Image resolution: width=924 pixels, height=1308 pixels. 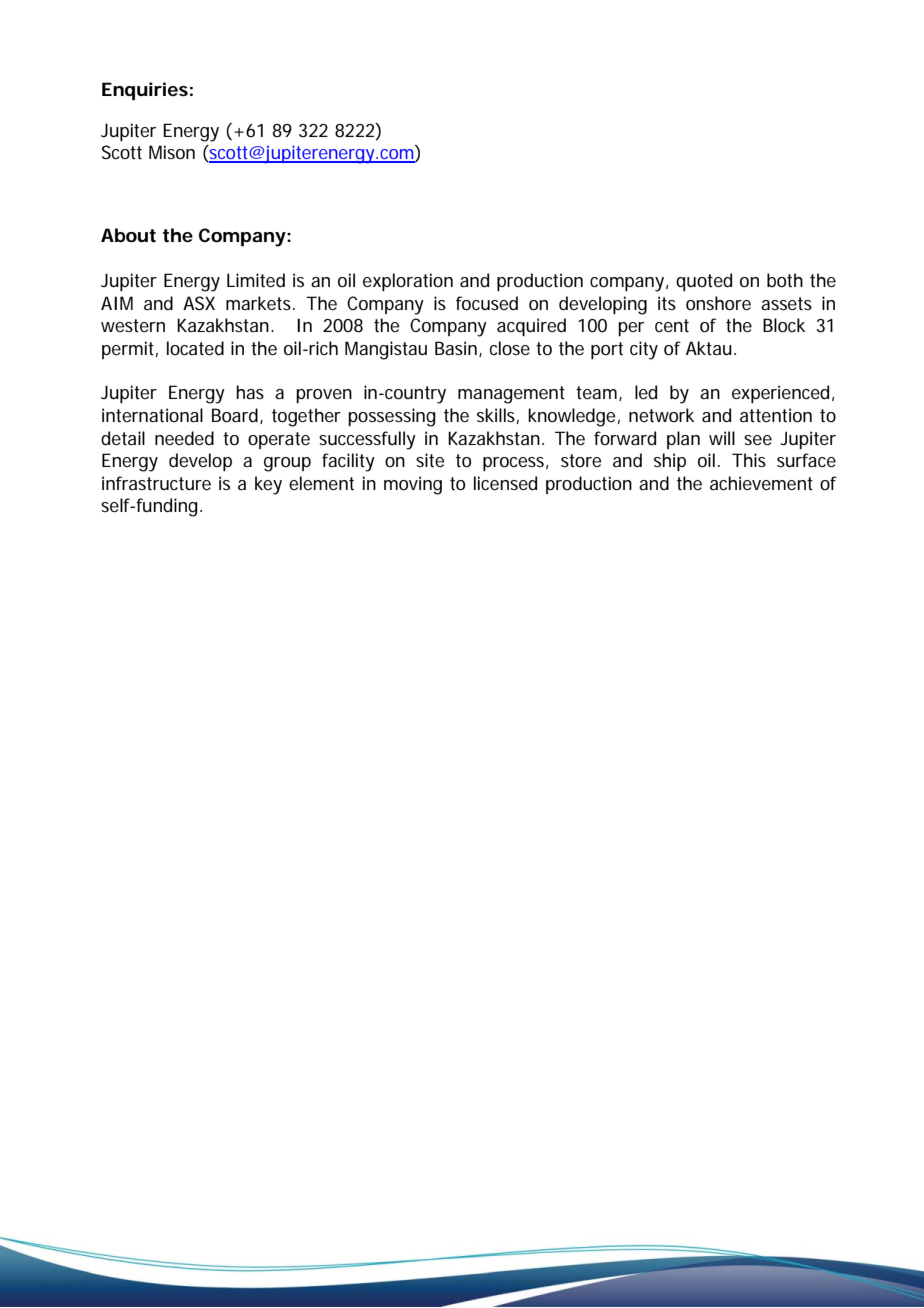 I want to click on possessing, so click(x=392, y=417).
